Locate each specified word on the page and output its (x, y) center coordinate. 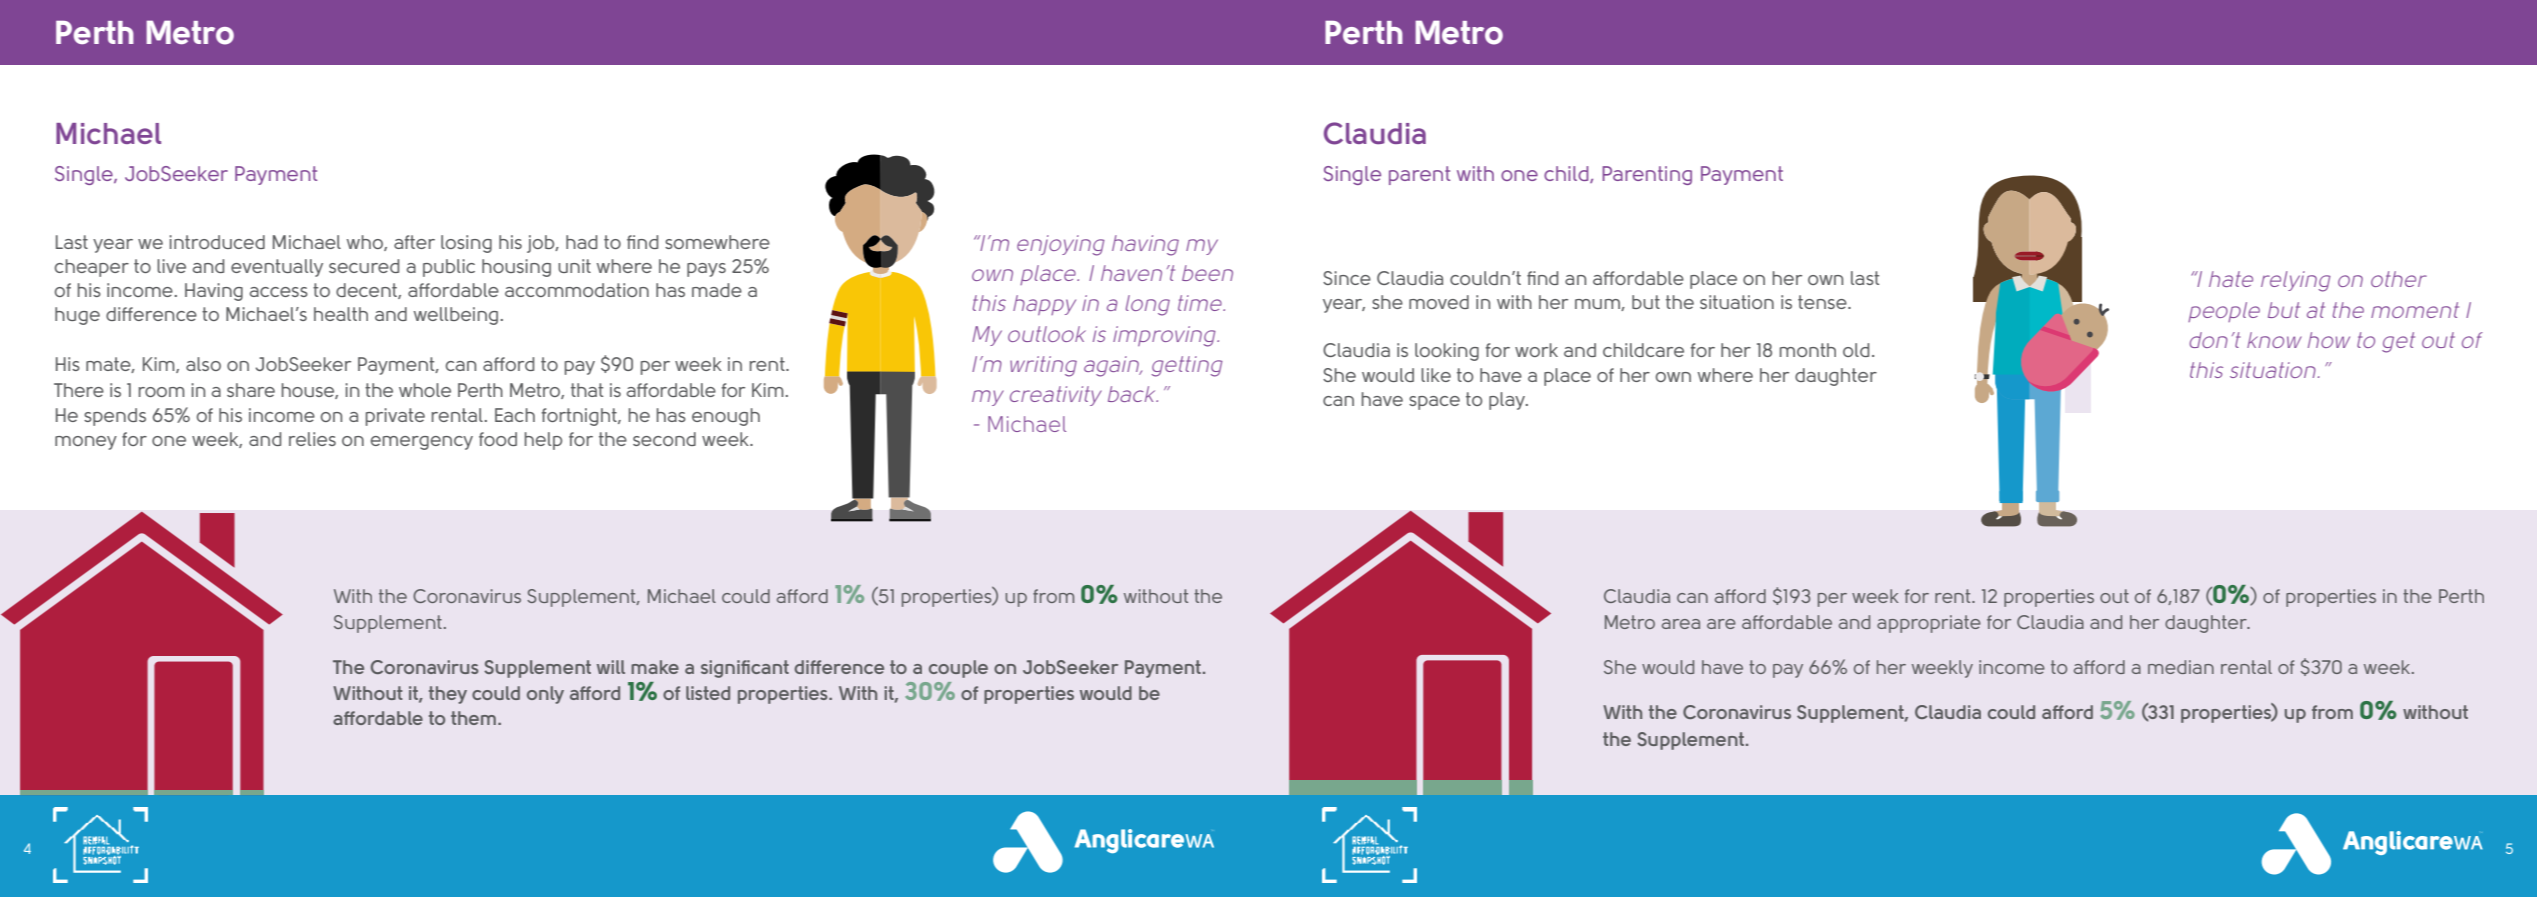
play (1508, 401)
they (448, 695)
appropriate (1929, 624)
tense (1823, 302)
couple (958, 669)
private (395, 417)
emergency (422, 443)
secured (364, 266)
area (1681, 624)
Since (1347, 278)
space (1434, 403)
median (2181, 667)
